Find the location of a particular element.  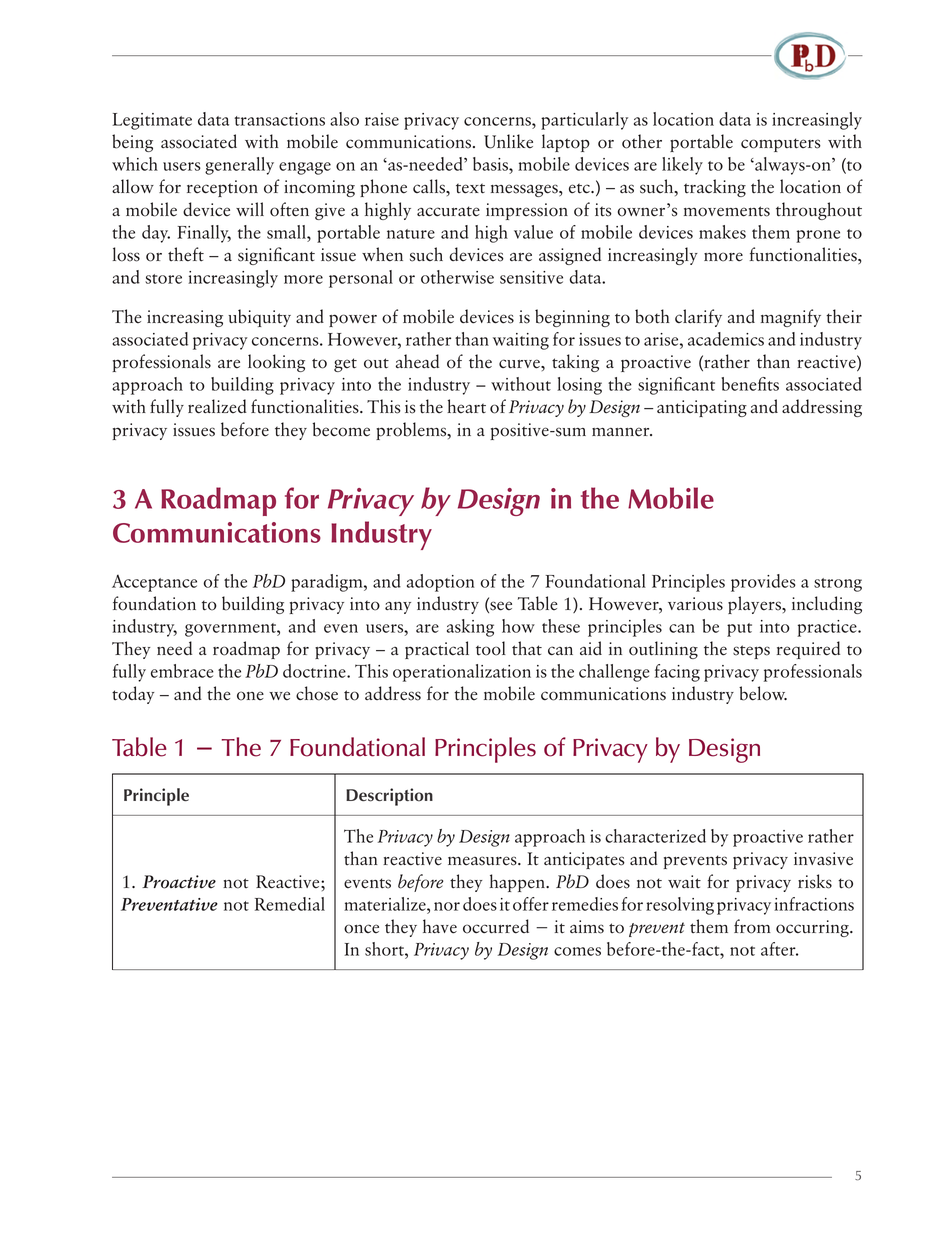

Remedial is located at coordinates (290, 904).
